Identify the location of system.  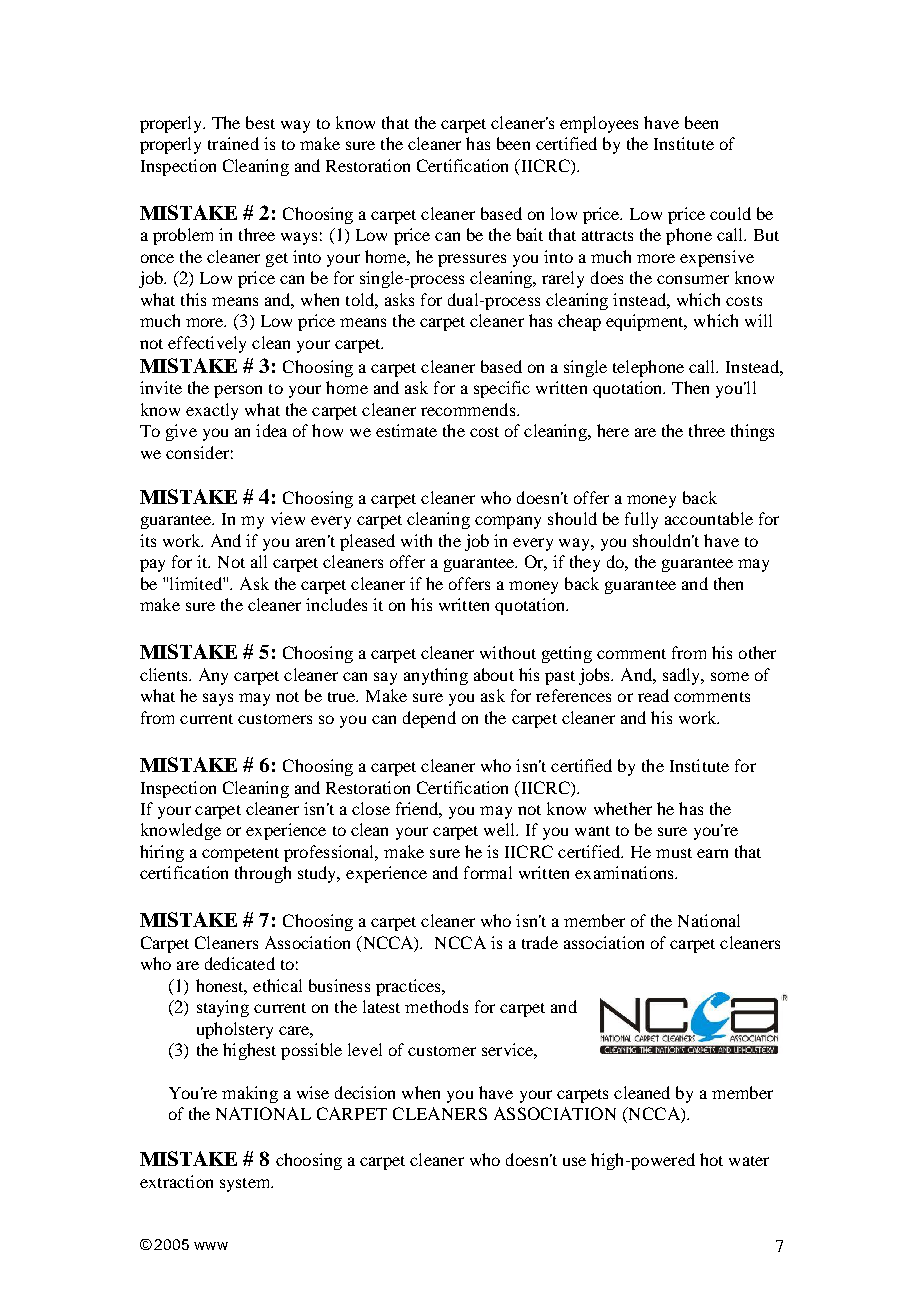
(246, 1185).
